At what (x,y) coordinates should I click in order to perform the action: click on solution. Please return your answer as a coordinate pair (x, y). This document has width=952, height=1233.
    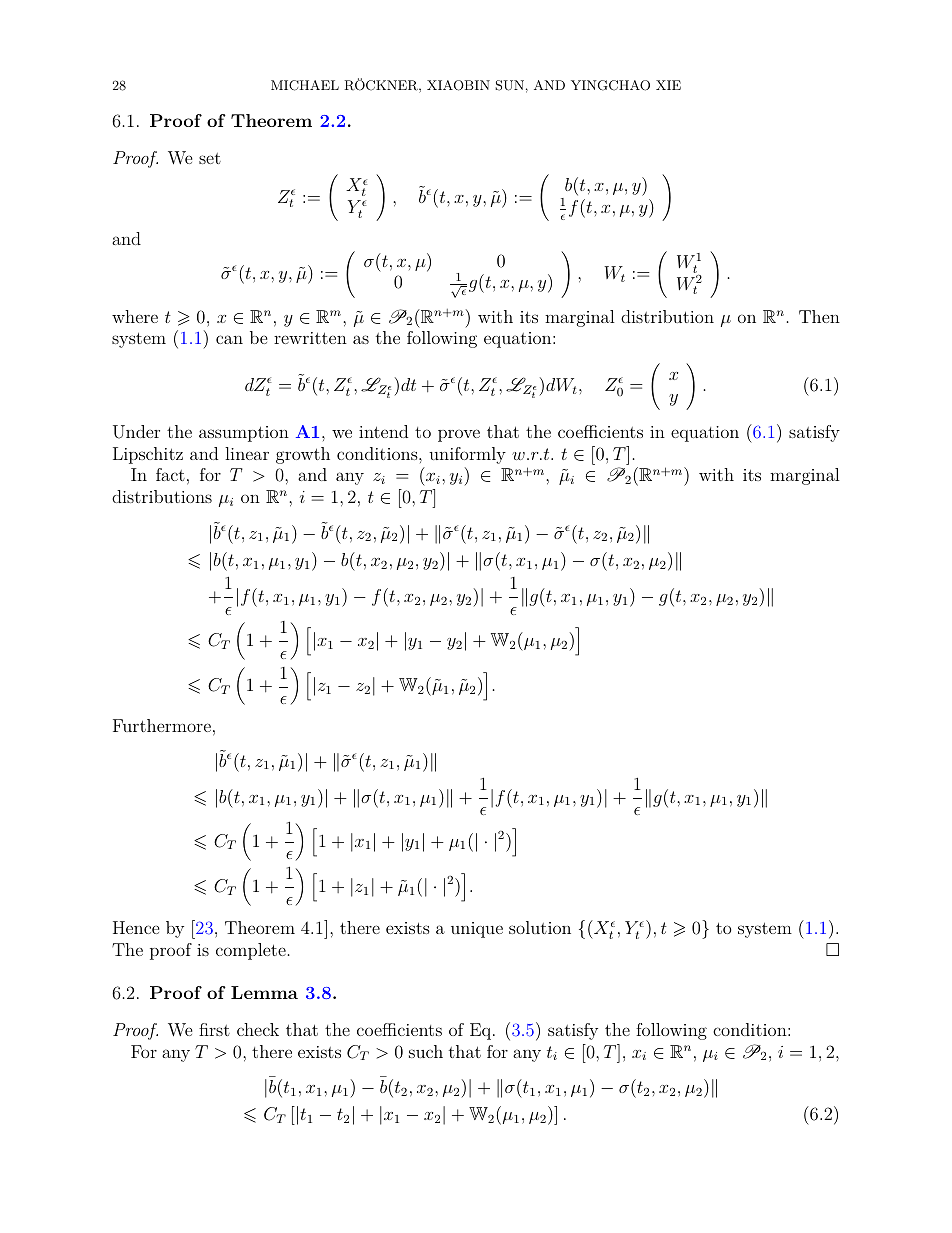
    Looking at the image, I should click on (540, 927).
